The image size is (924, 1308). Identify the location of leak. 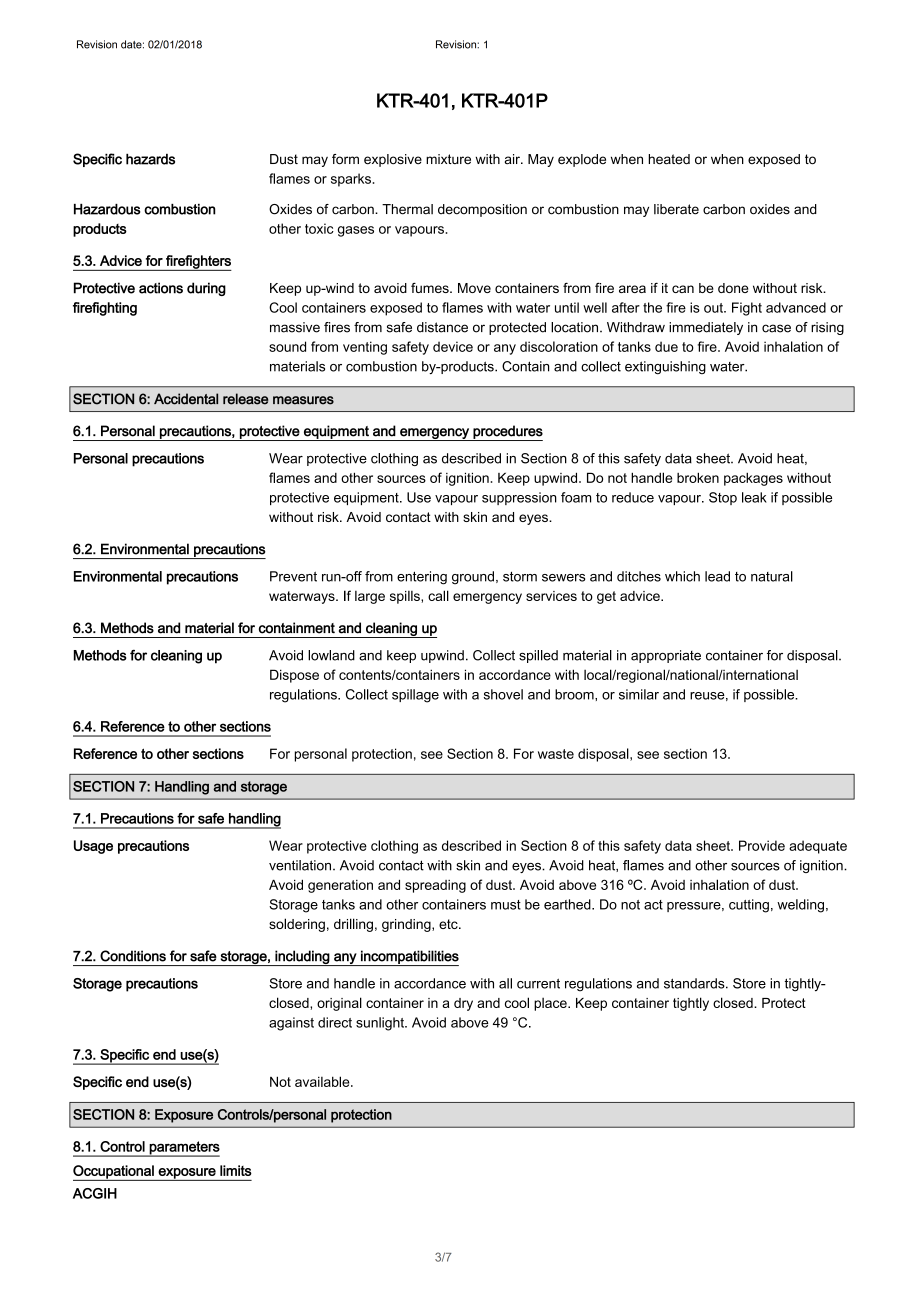
(754, 497).
